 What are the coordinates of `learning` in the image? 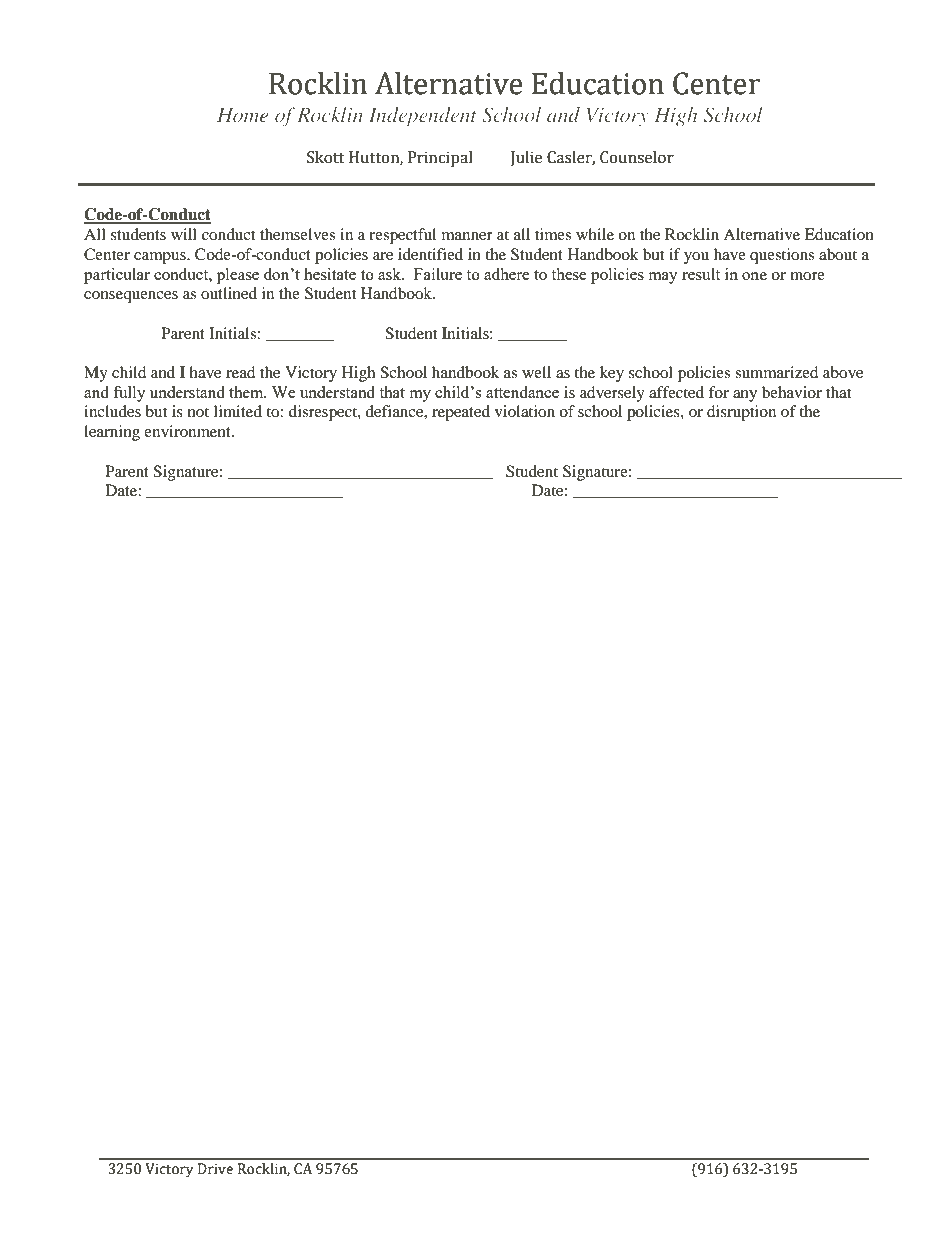 It's located at (112, 433).
